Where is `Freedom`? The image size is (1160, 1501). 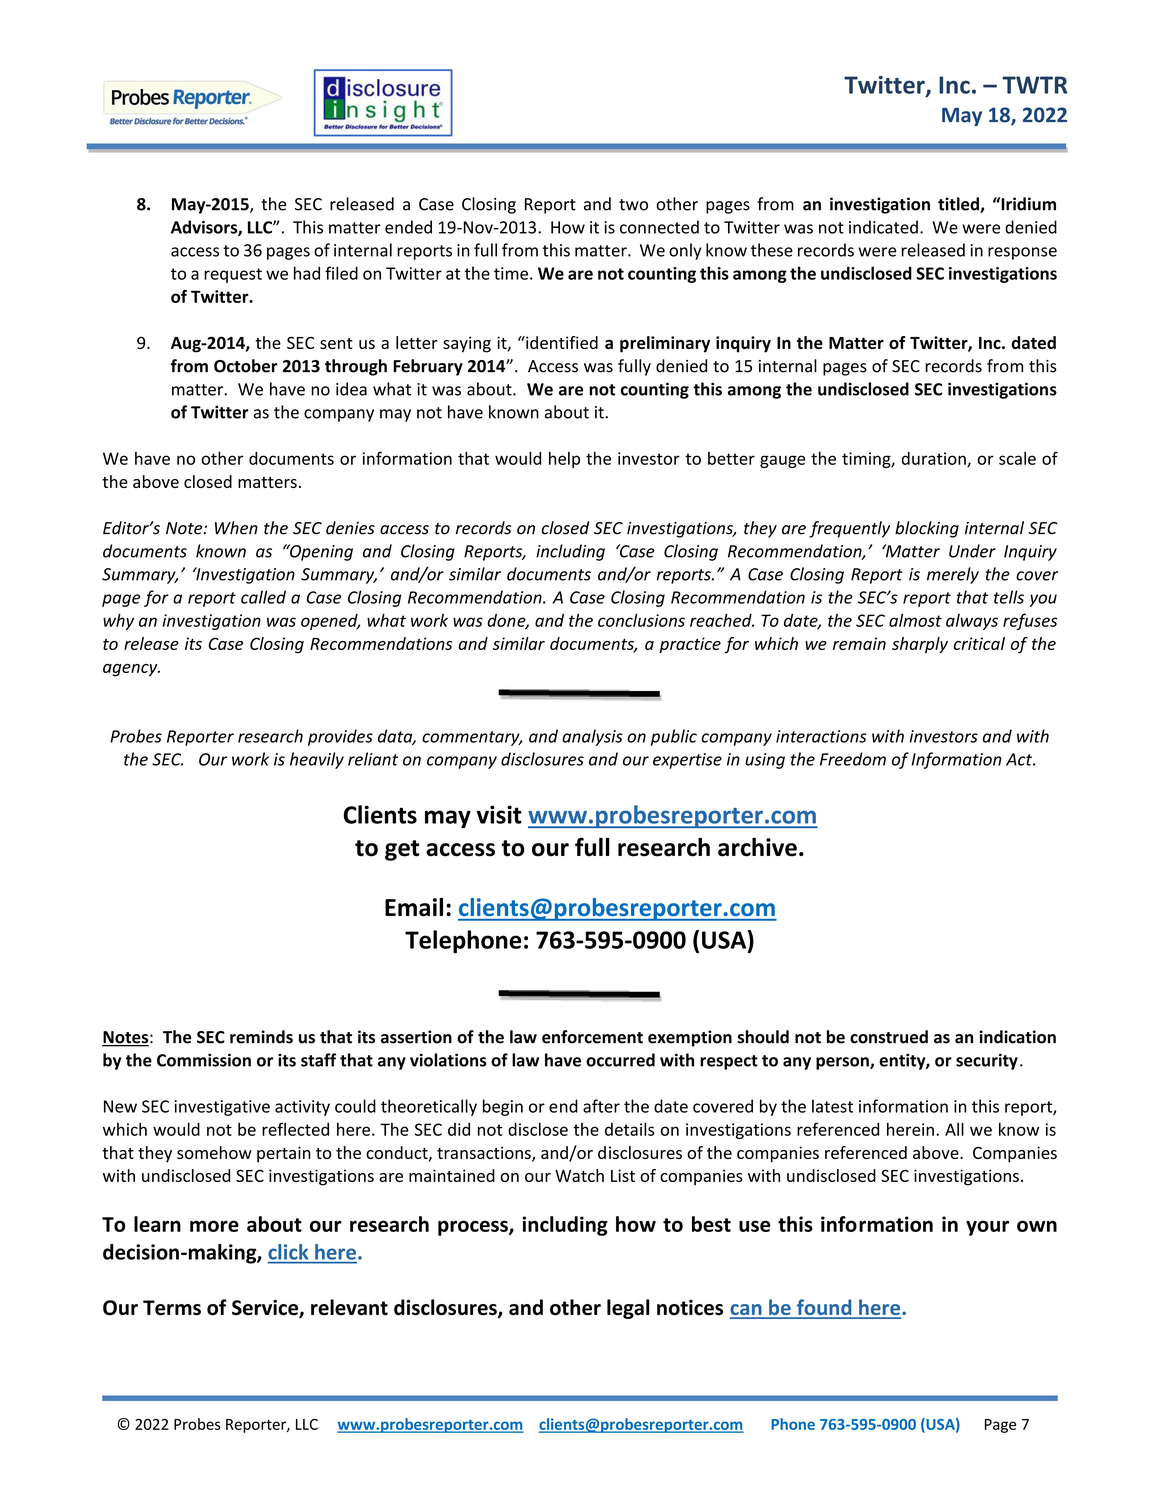 Freedom is located at coordinates (853, 759).
